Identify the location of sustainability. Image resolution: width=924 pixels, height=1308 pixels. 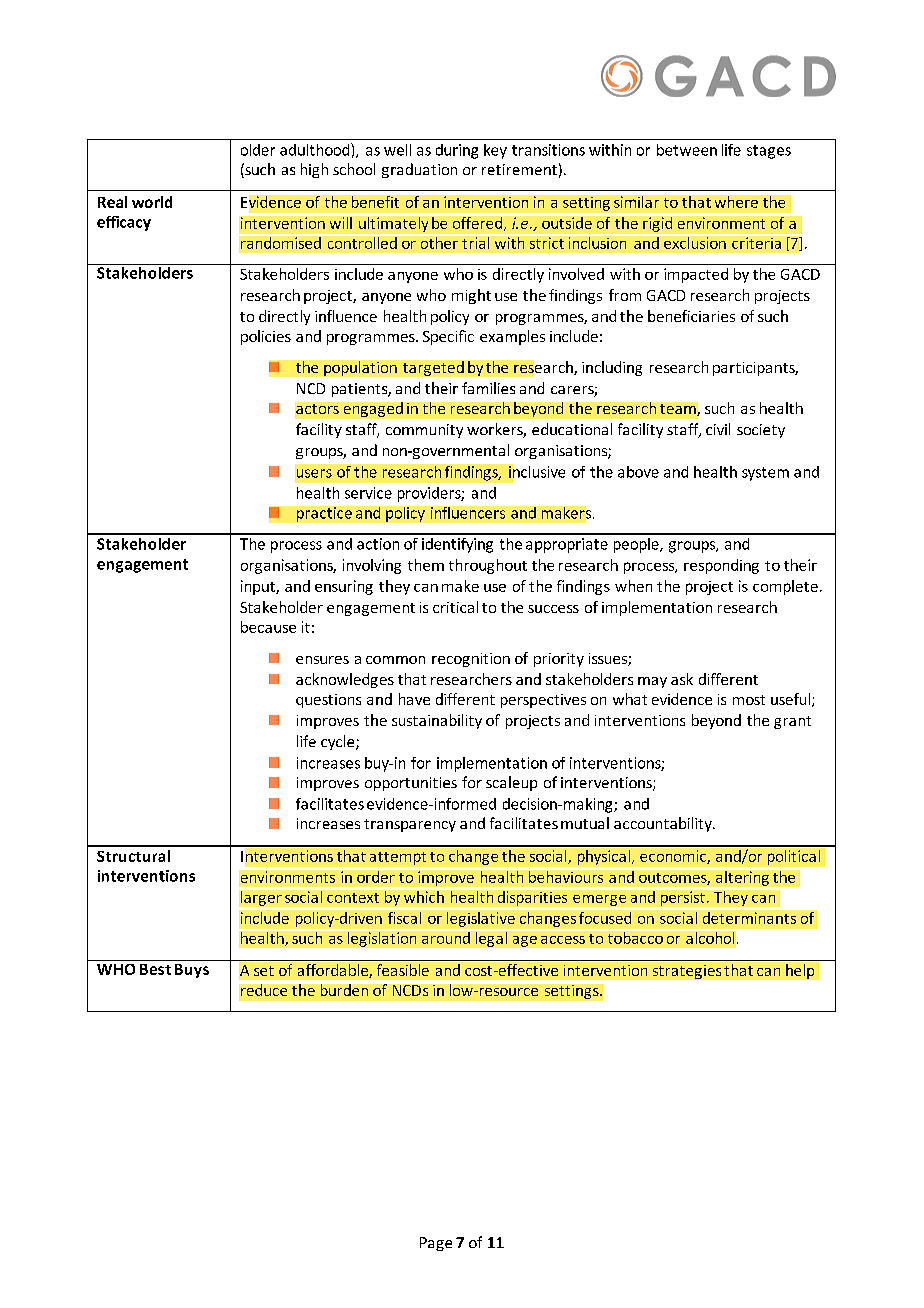
(437, 721).
